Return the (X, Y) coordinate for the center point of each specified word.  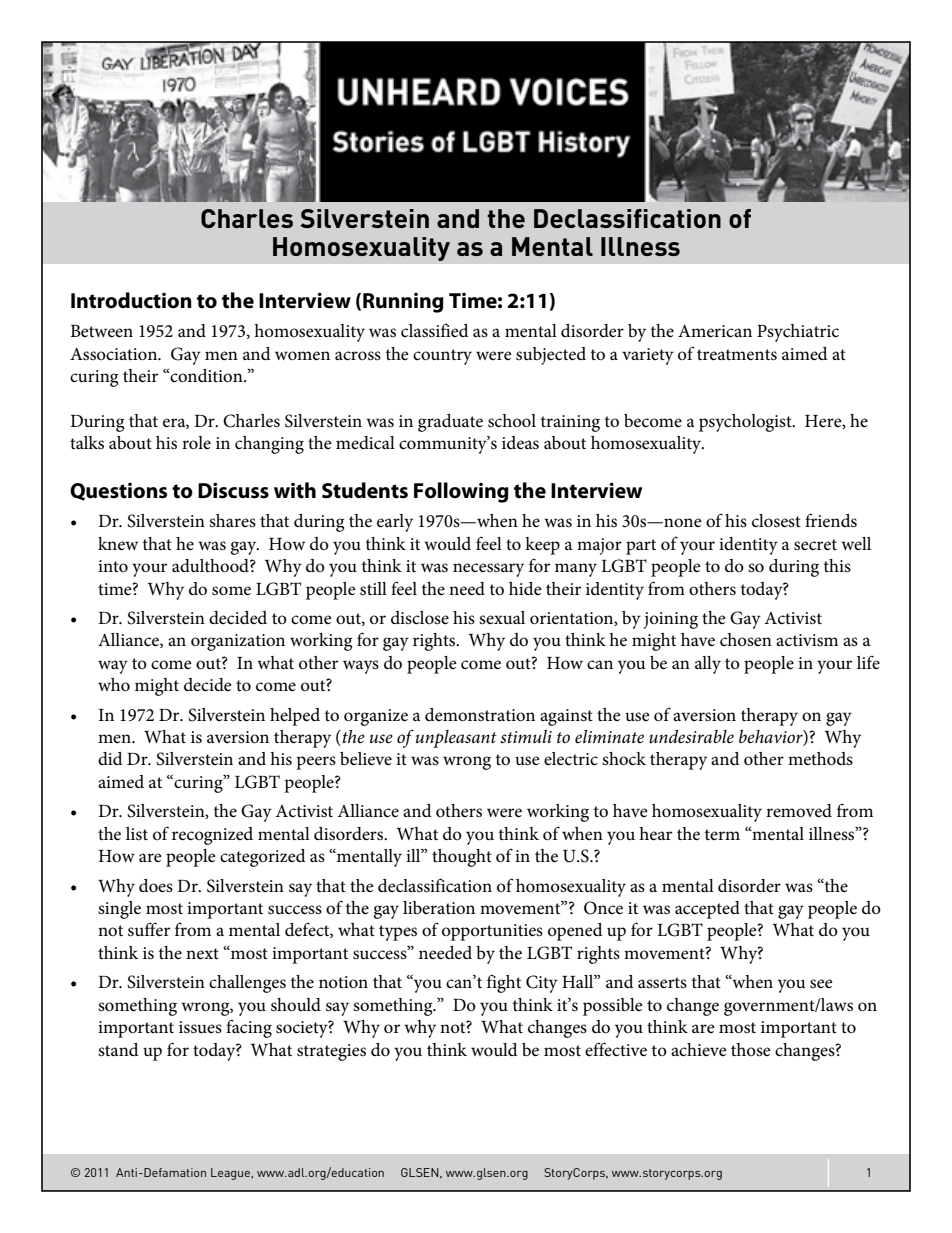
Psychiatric (798, 333)
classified (435, 331)
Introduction (131, 300)
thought (462, 858)
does (156, 886)
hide (525, 588)
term (722, 834)
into (113, 566)
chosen (746, 639)
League (232, 1174)
